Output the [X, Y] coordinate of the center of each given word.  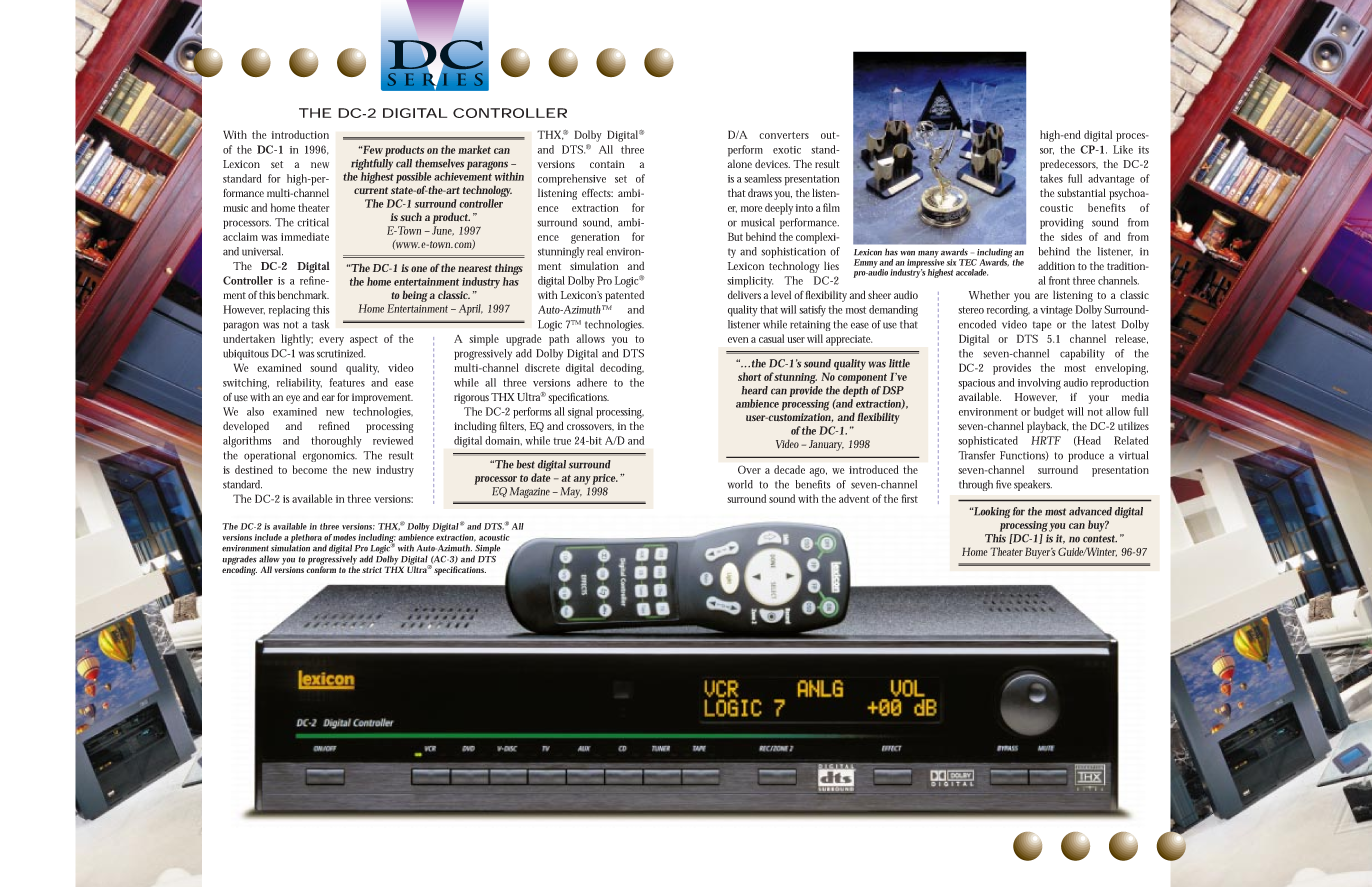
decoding [622, 369]
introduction [300, 134]
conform [321, 568]
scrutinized [341, 353]
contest [1100, 539]
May [571, 492]
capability [1082, 354]
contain [607, 164]
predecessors [1069, 165]
